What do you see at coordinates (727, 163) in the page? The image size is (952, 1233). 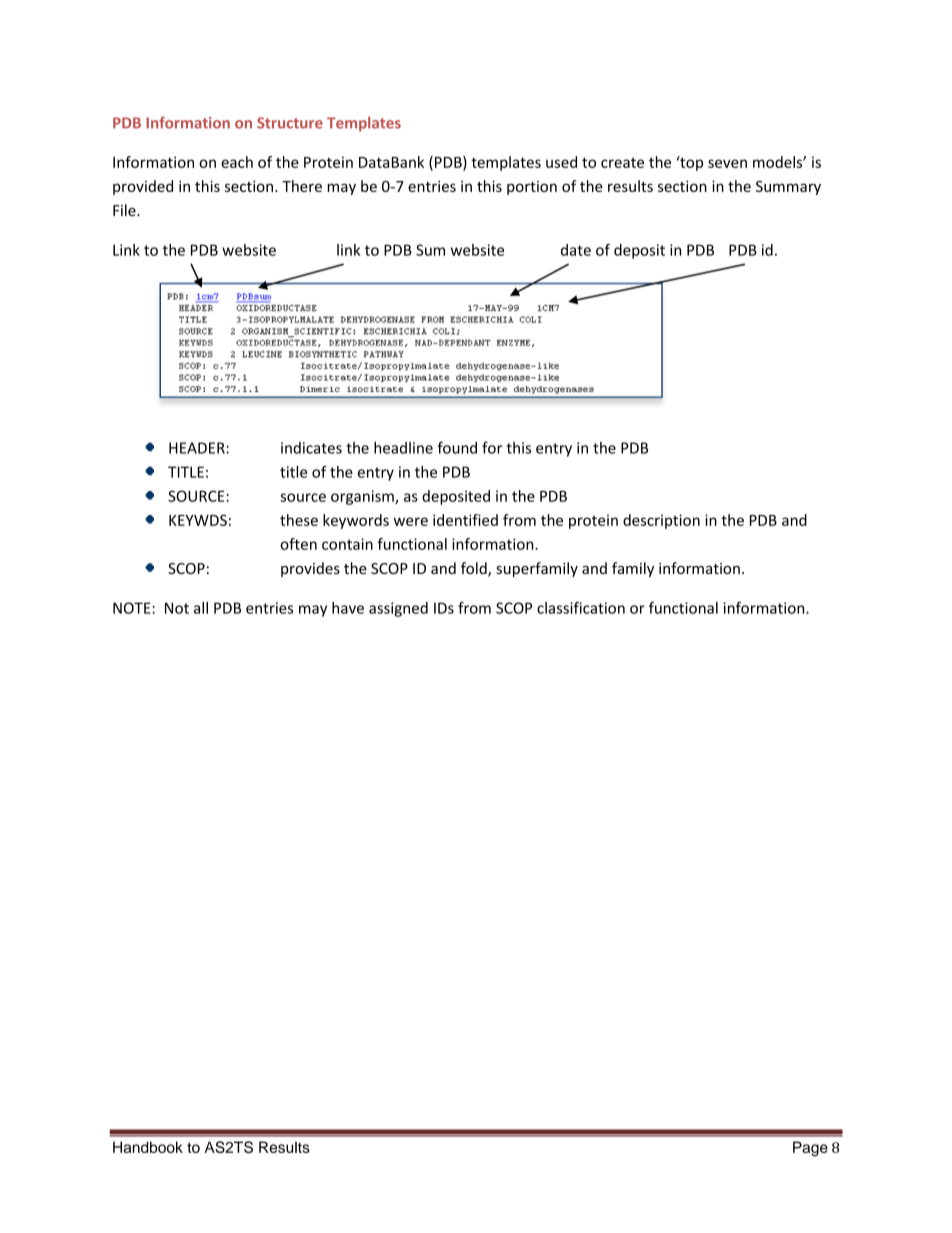 I see `seven` at bounding box center [727, 163].
